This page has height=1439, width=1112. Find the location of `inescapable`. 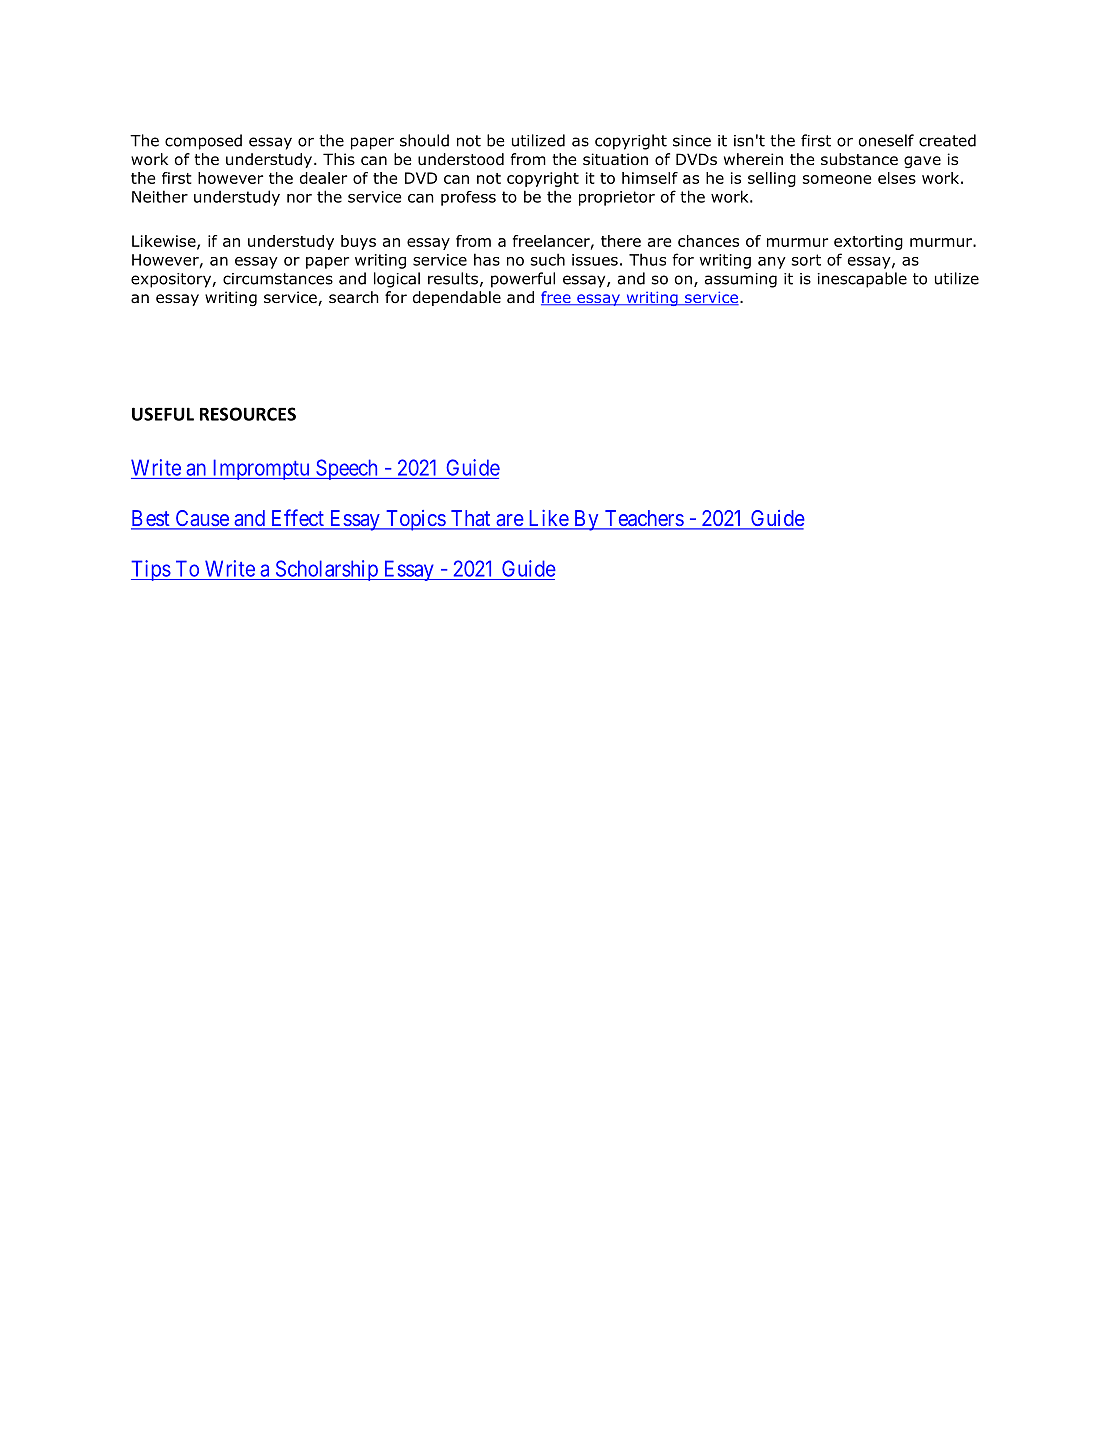

inescapable is located at coordinates (862, 280).
